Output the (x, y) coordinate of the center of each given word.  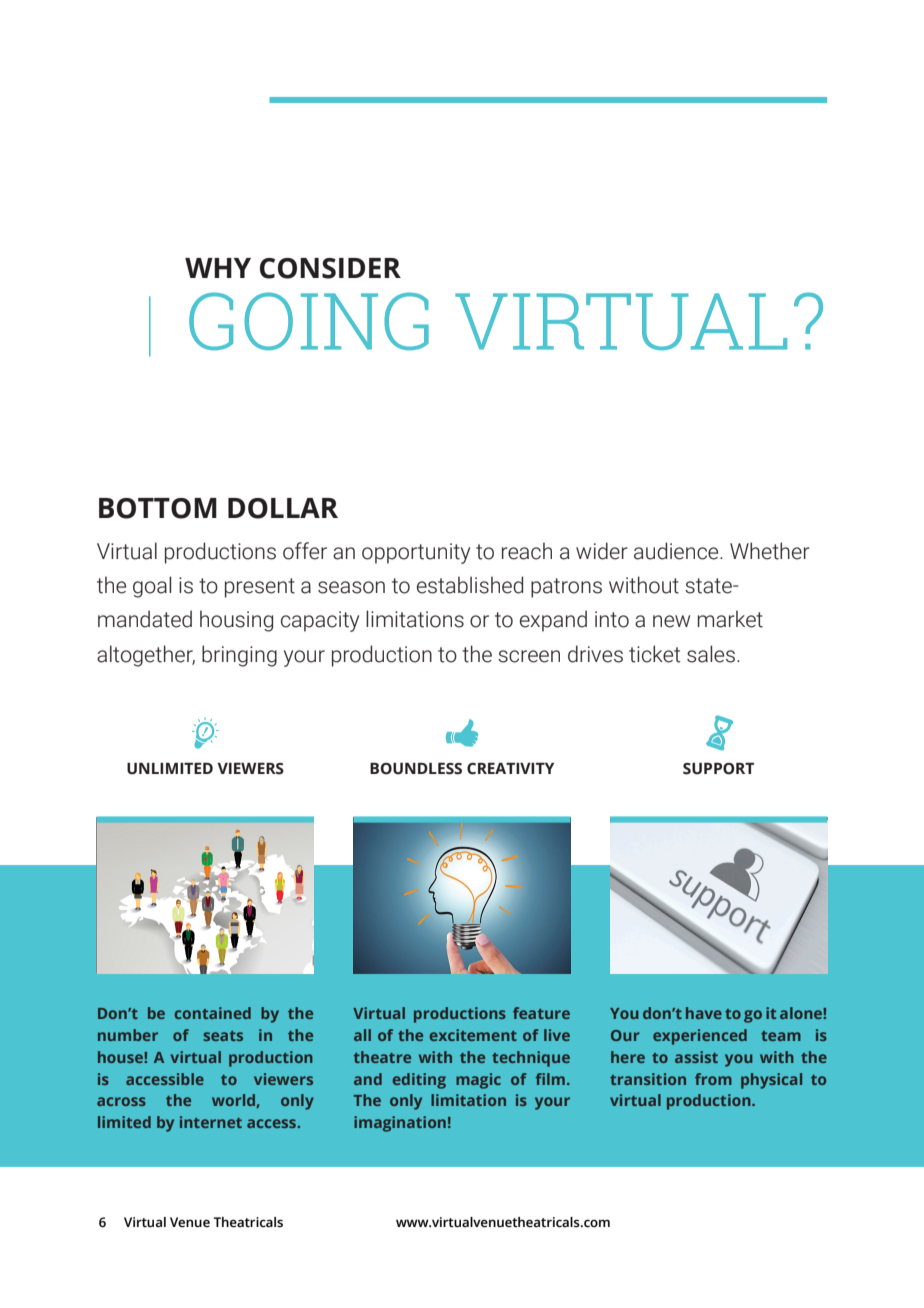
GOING (309, 321)
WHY (218, 268)
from (713, 1079)
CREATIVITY (510, 769)
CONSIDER (330, 268)
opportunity (416, 553)
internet (211, 1122)
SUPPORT (718, 769)
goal (152, 587)
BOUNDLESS (416, 769)
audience (677, 551)
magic (478, 1081)
